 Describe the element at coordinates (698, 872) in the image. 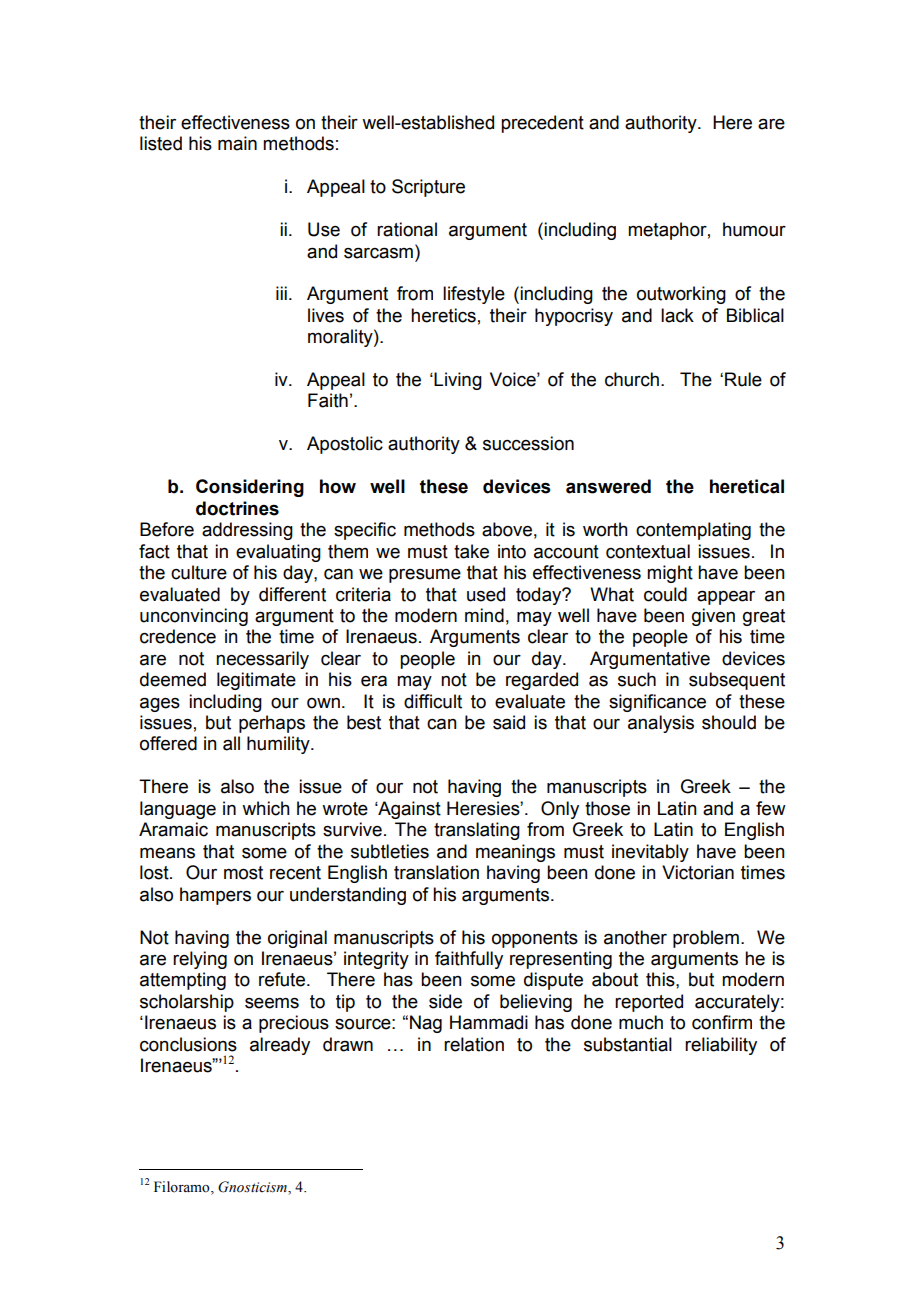

I see `Victorian` at that location.
